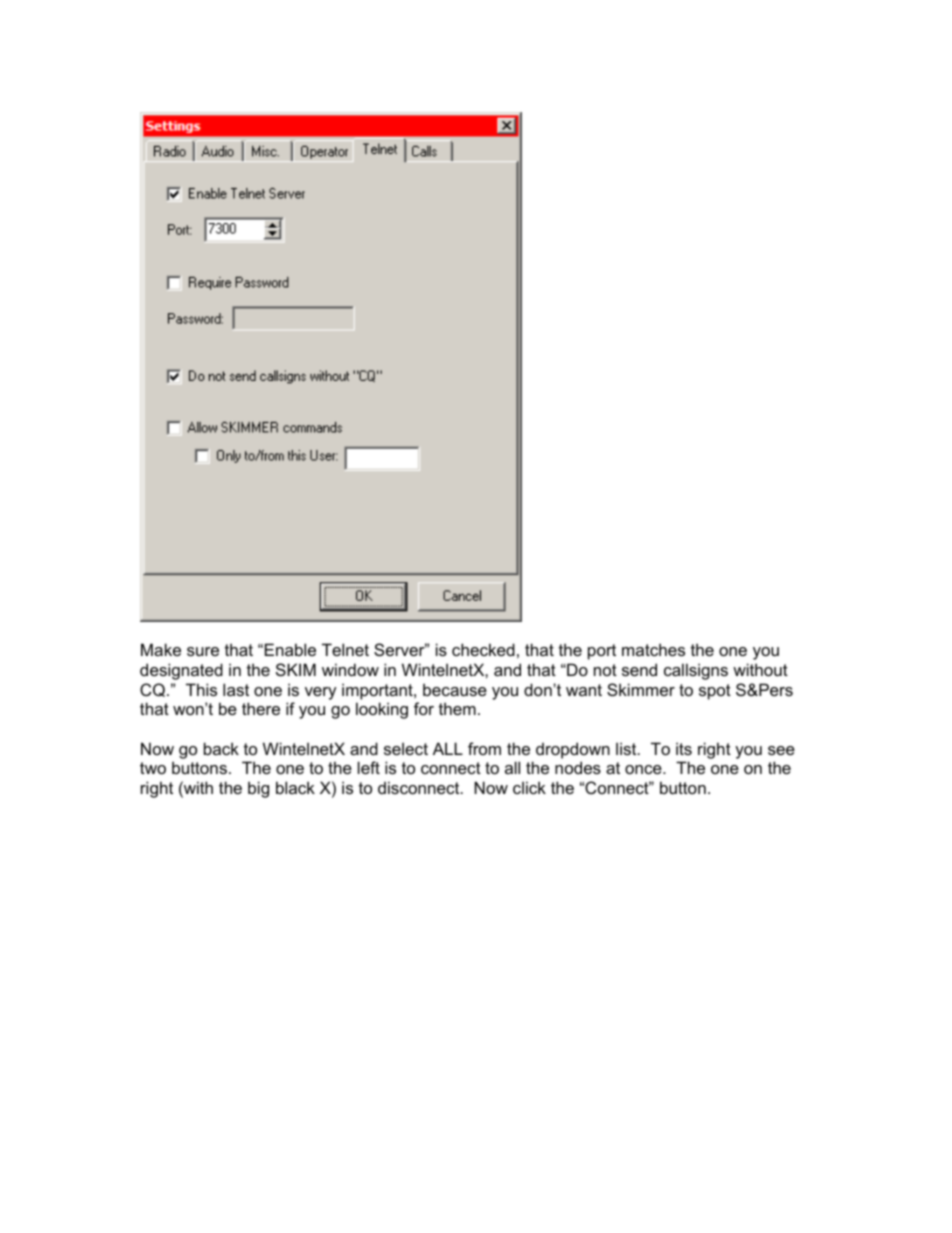 Image resolution: width=952 pixels, height=1233 pixels. I want to click on spot, so click(715, 692).
